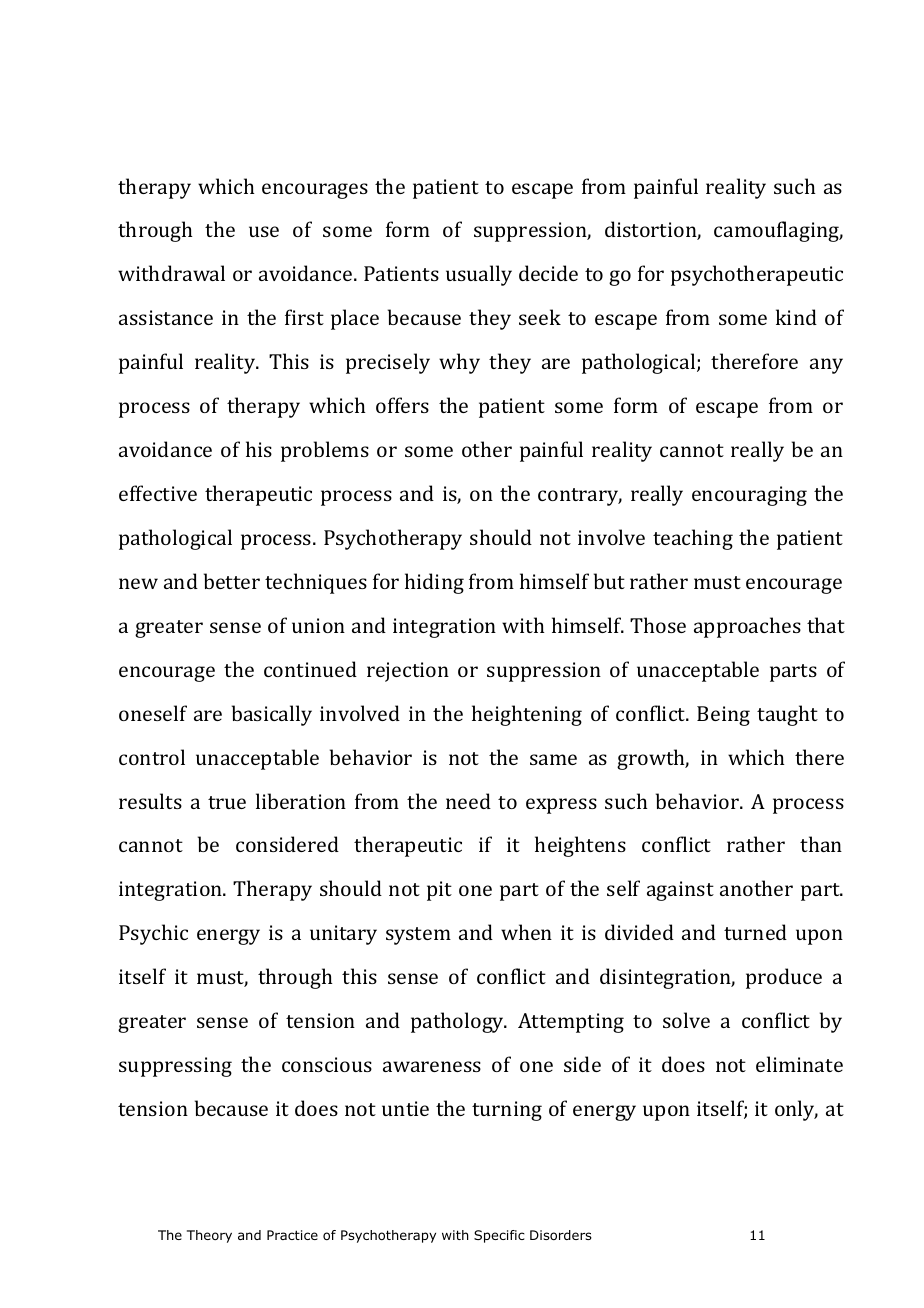  I want to click on assistance, so click(166, 317).
